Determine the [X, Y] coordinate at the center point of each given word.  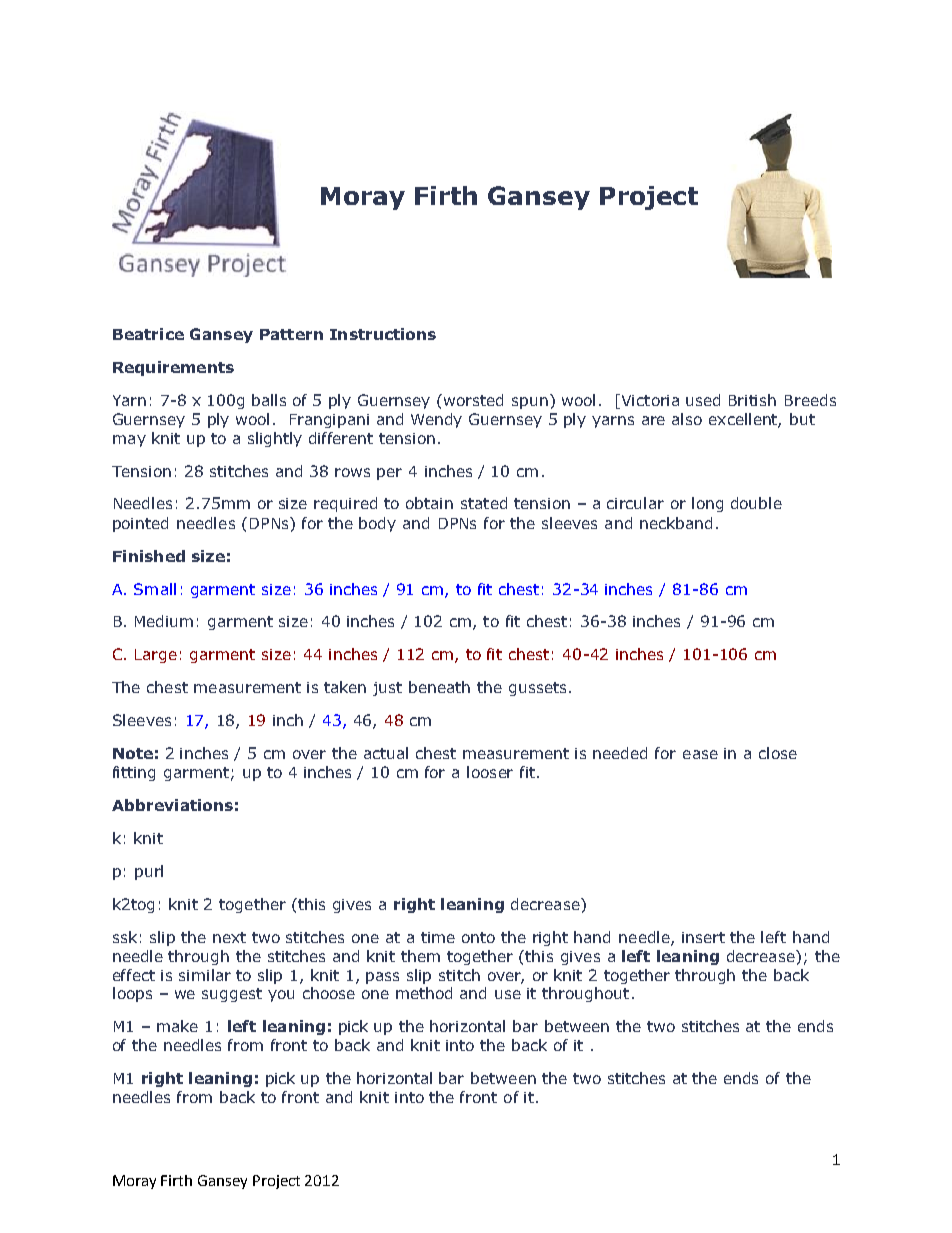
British [752, 400]
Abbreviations [172, 805]
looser [490, 772]
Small [155, 589]
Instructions [383, 334]
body [377, 524]
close [778, 753]
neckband [676, 523]
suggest [232, 995]
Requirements [173, 368]
